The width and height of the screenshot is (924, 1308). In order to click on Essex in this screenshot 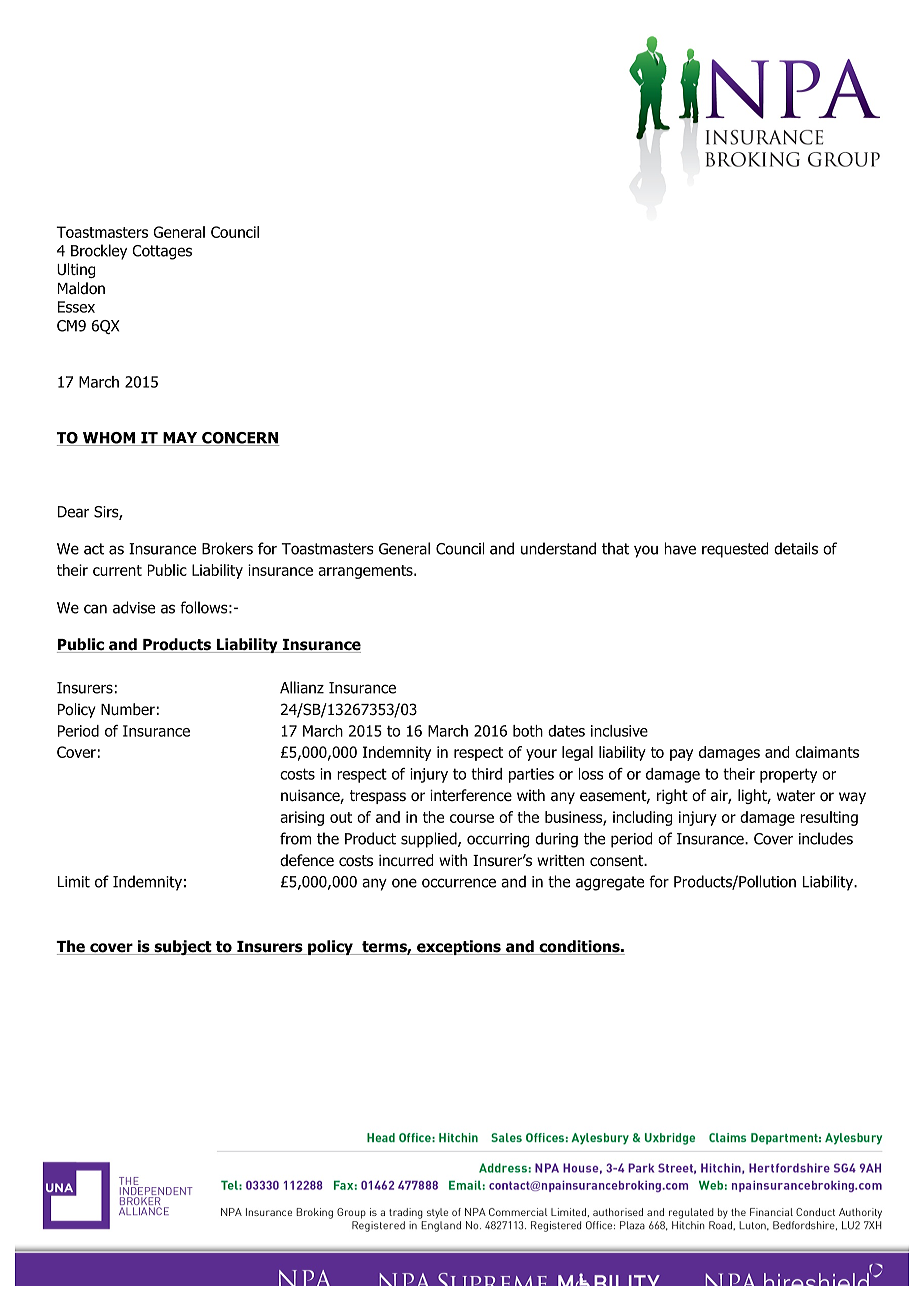, I will do `click(76, 307)`.
